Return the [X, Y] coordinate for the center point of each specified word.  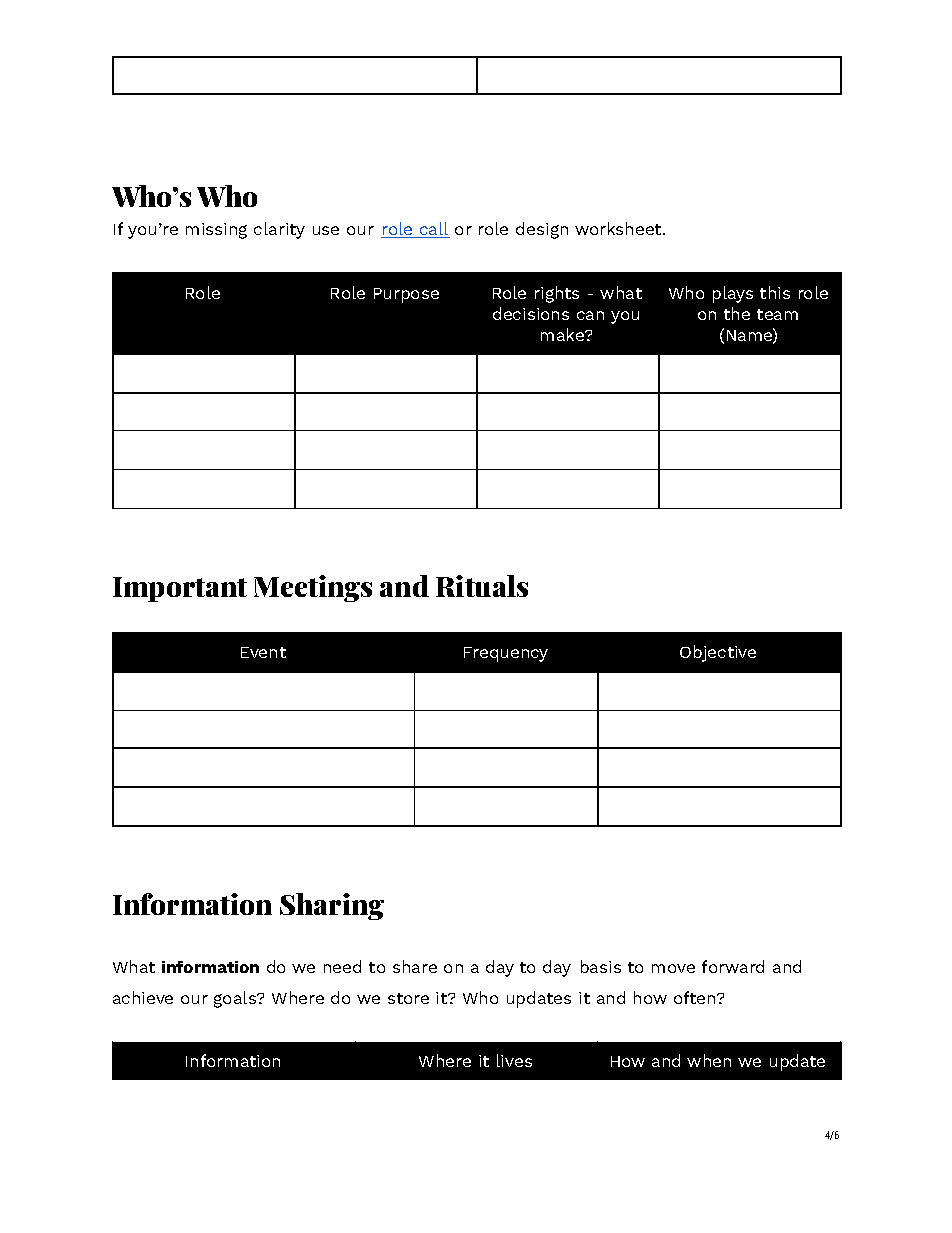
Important [180, 589]
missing [216, 231]
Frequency [506, 654]
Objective [718, 653]
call [434, 230]
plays [733, 294]
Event [263, 652]
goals [236, 999]
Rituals [482, 586]
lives [514, 1060]
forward [733, 966]
